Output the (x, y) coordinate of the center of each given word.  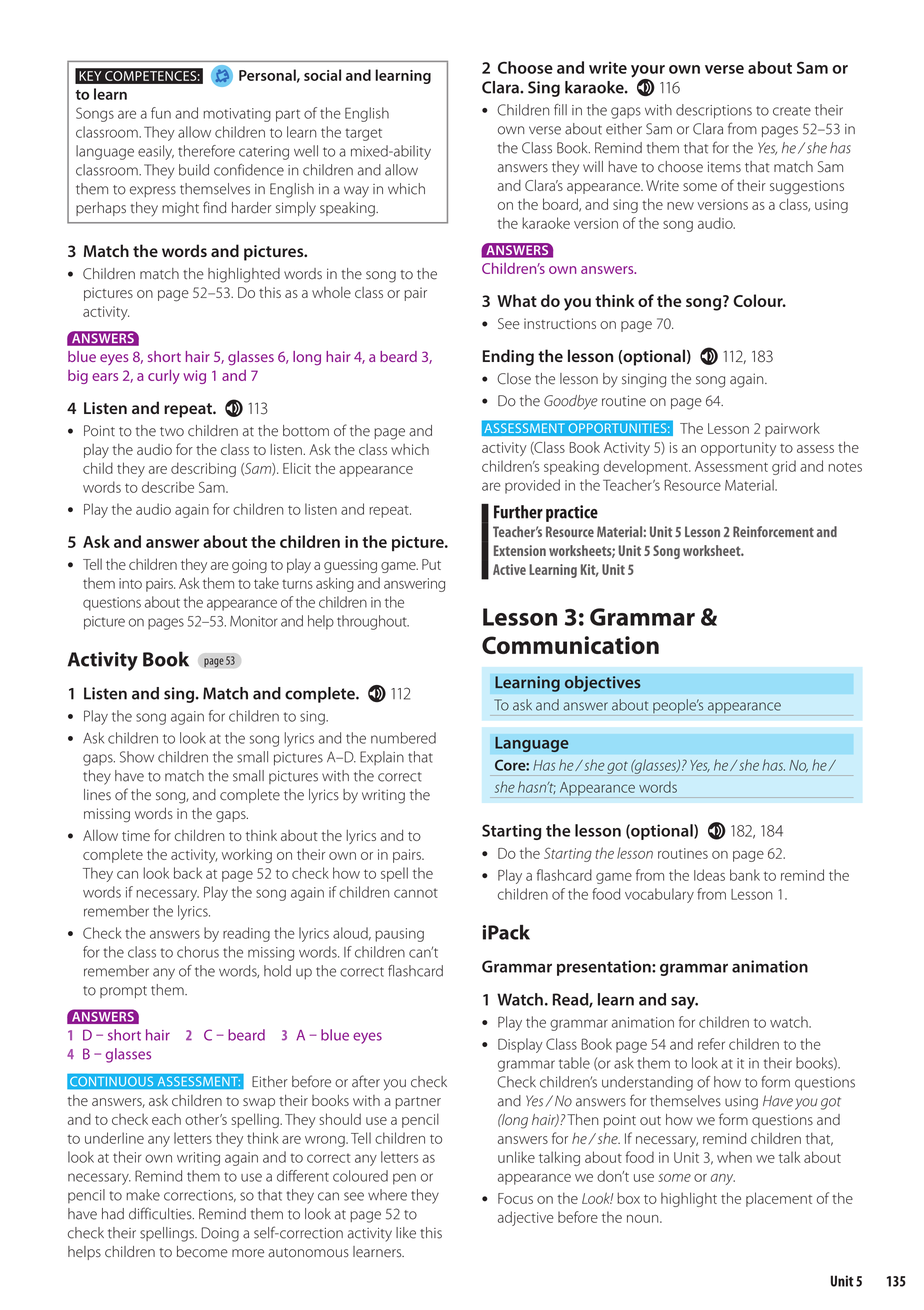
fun (161, 113)
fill (560, 109)
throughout (373, 622)
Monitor (254, 621)
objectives (602, 683)
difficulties (161, 1213)
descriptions (714, 111)
